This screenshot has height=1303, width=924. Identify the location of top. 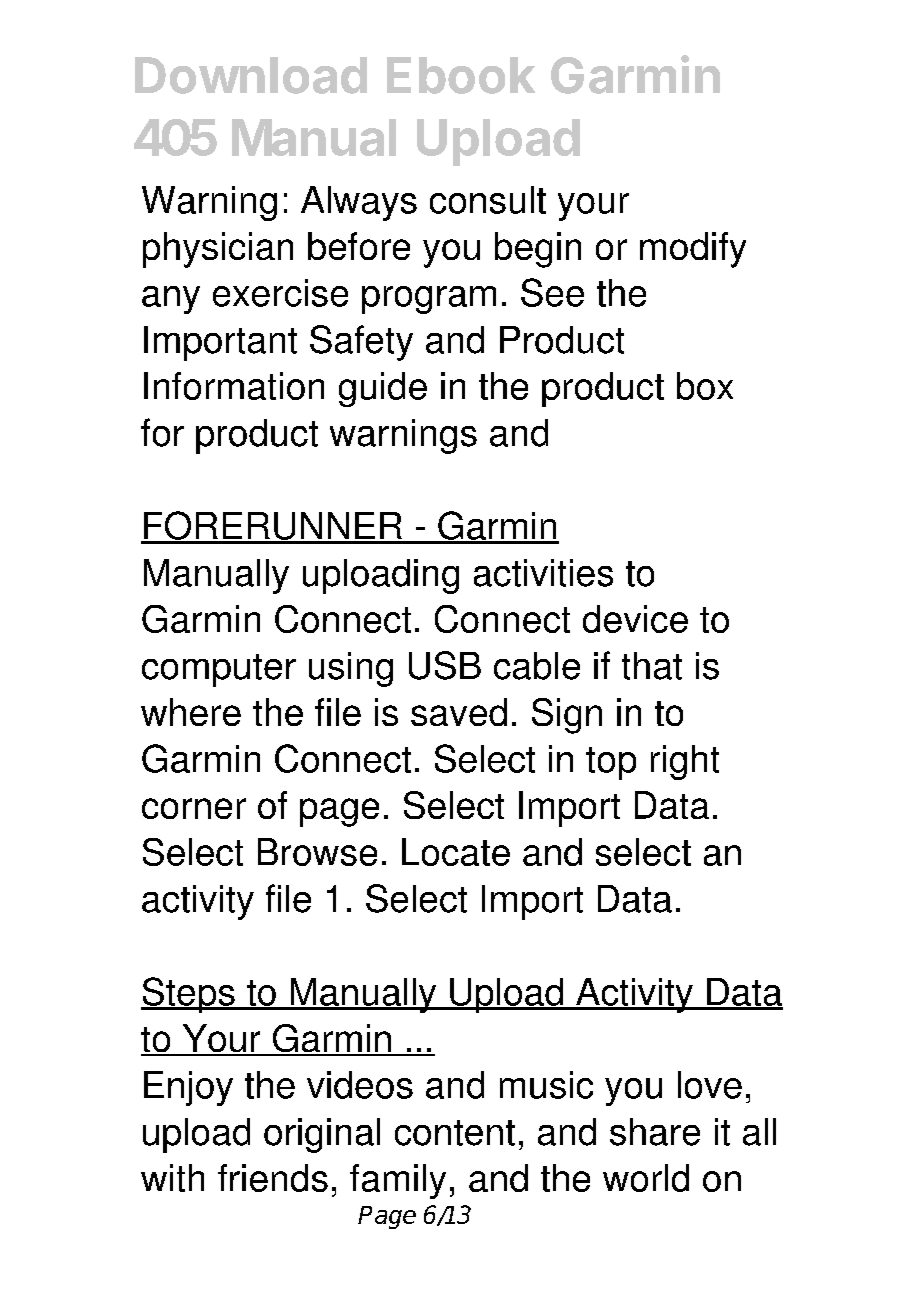
(611, 763).
